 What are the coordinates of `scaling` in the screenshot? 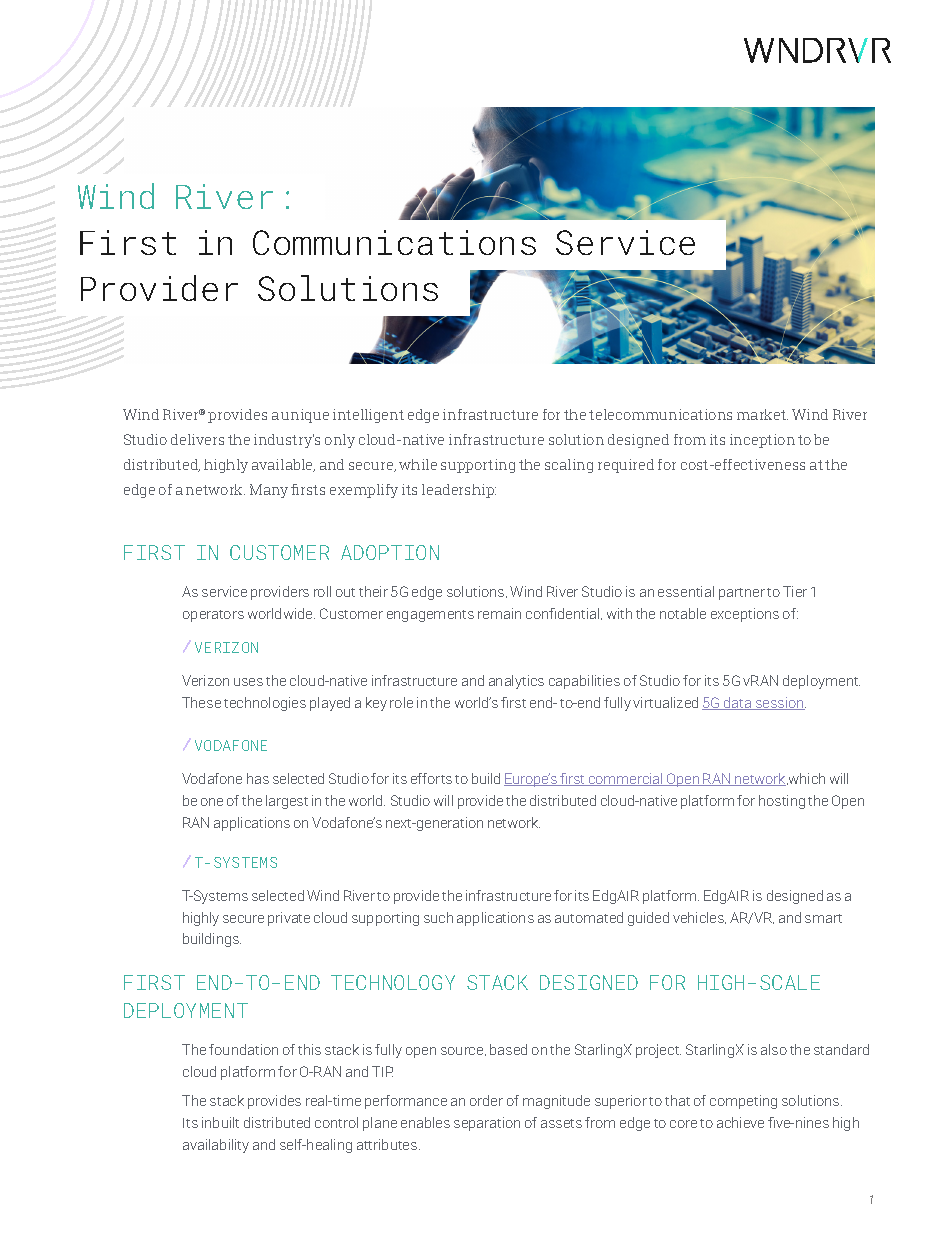 It's located at (569, 466).
